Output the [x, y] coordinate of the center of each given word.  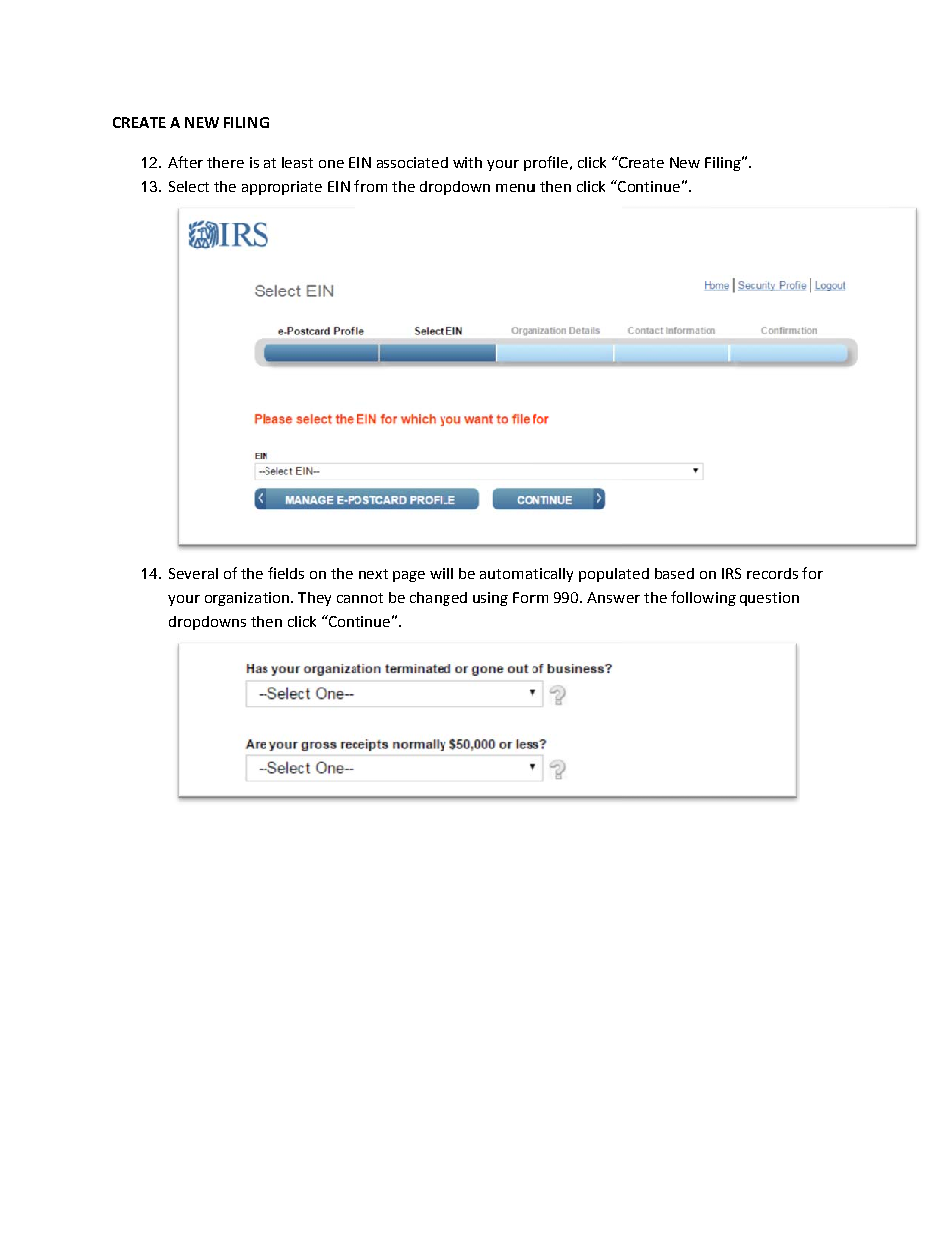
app [254, 189]
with [467, 162]
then [555, 186]
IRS [731, 573]
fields [286, 573]
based [674, 573]
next [373, 574]
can [348, 599]
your [503, 165]
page [409, 576]
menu [515, 188]
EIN [339, 186]
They [314, 599]
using [490, 599]
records [772, 573]
